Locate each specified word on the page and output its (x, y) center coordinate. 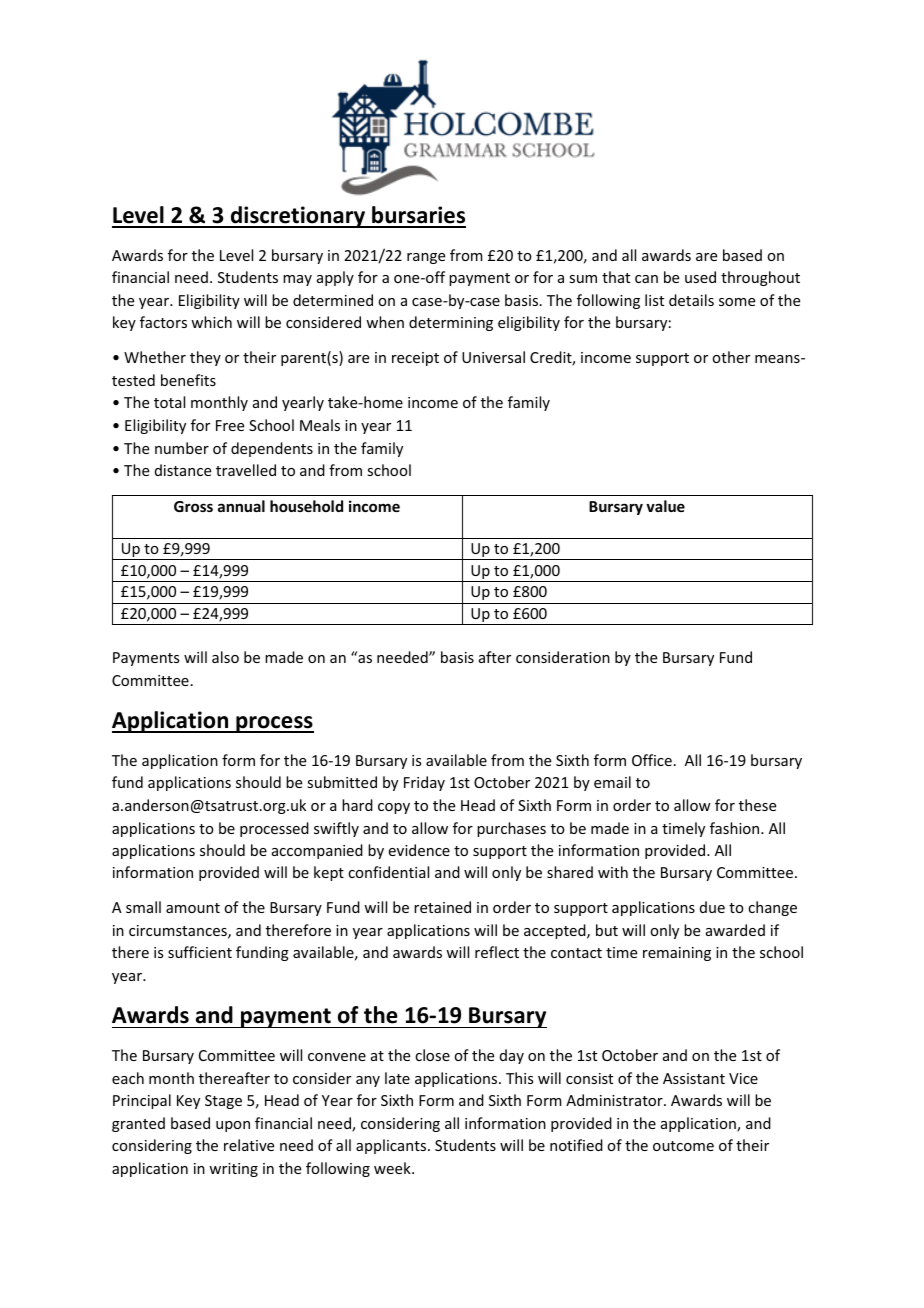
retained (442, 907)
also (225, 657)
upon (233, 1126)
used (700, 277)
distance (183, 470)
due (712, 907)
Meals (320, 425)
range (426, 258)
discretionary (298, 217)
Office (652, 760)
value (665, 506)
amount (193, 908)
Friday (424, 783)
